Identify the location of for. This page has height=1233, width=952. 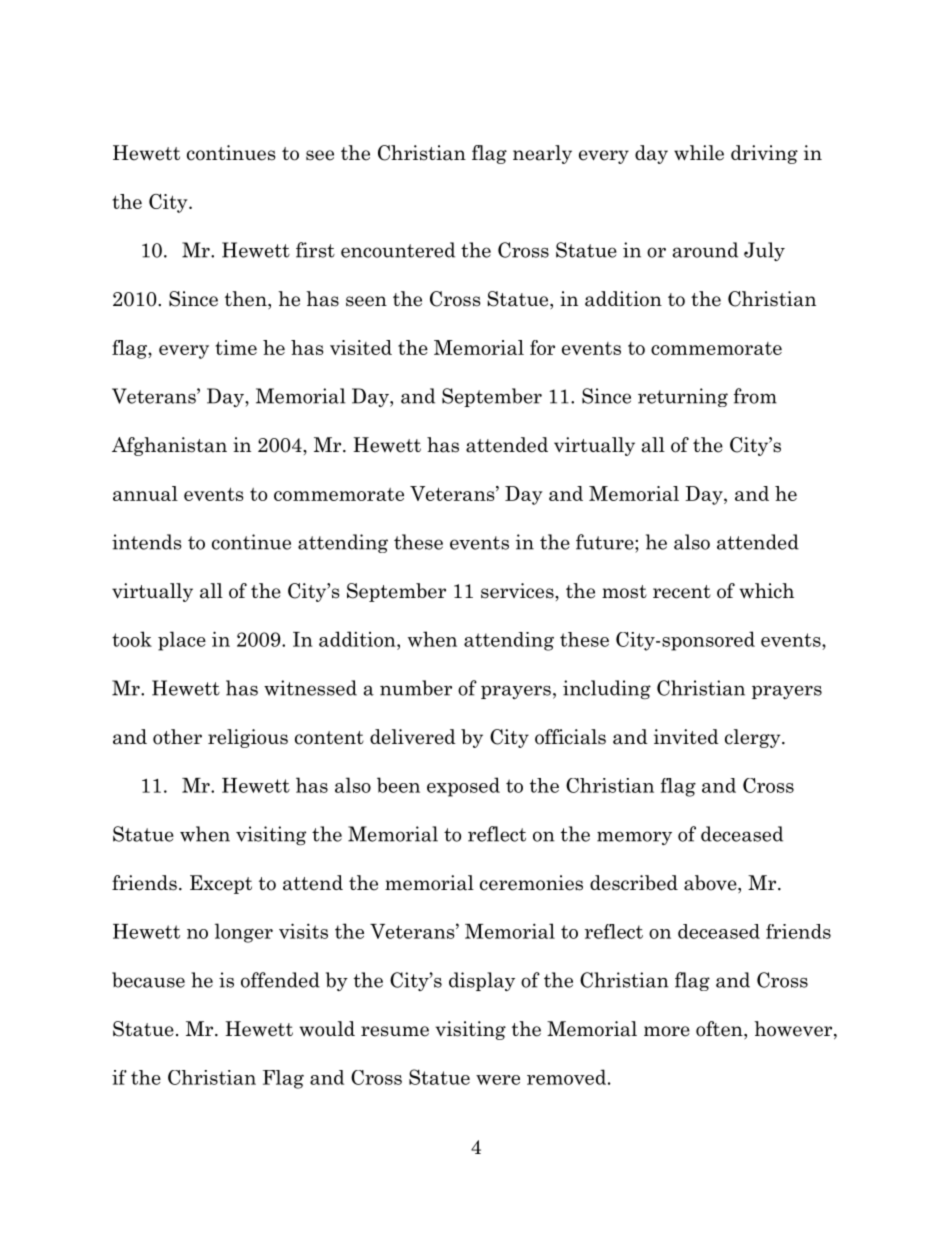
(542, 347).
